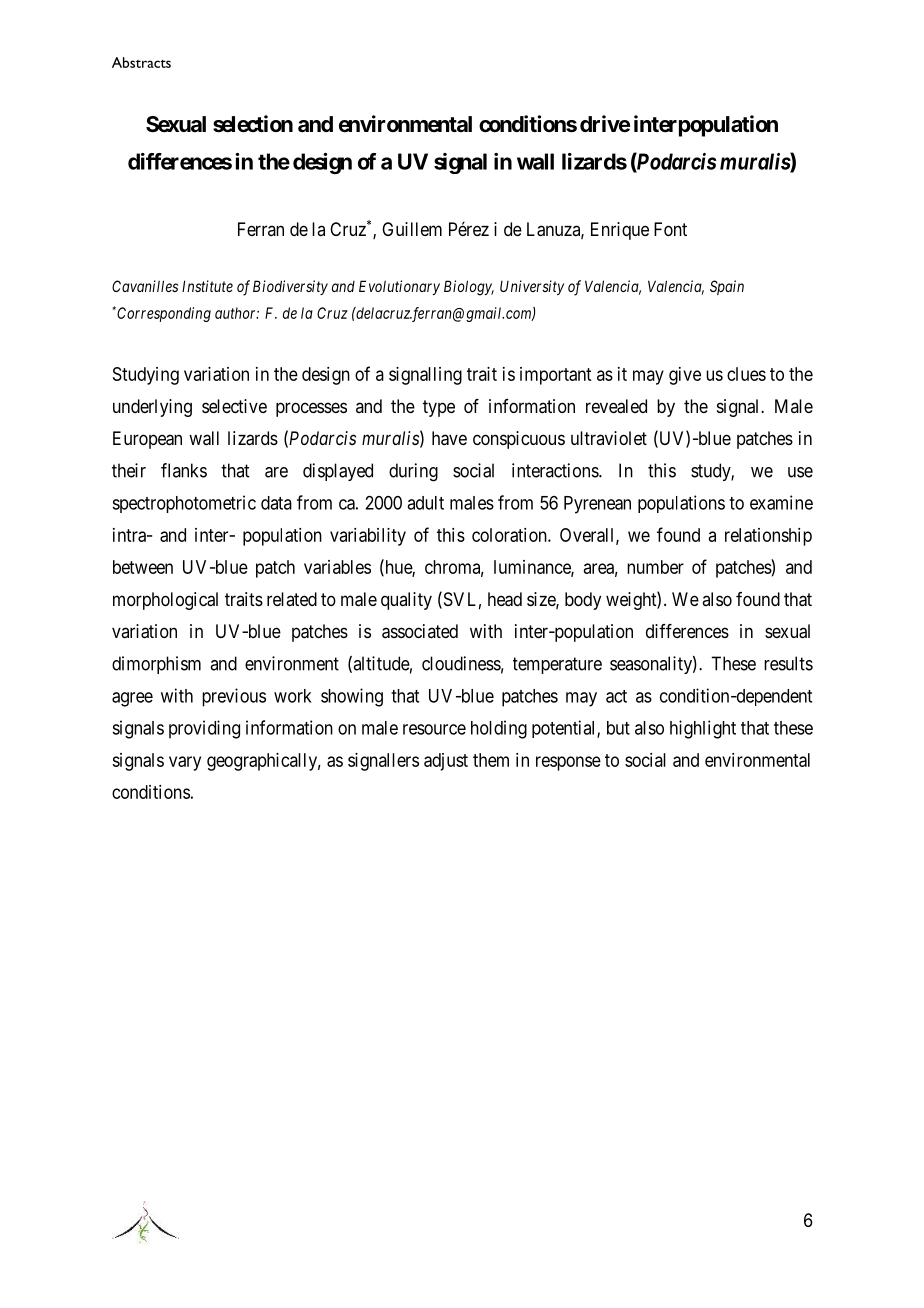  What do you see at coordinates (703, 729) in the screenshot?
I see `highlight` at bounding box center [703, 729].
